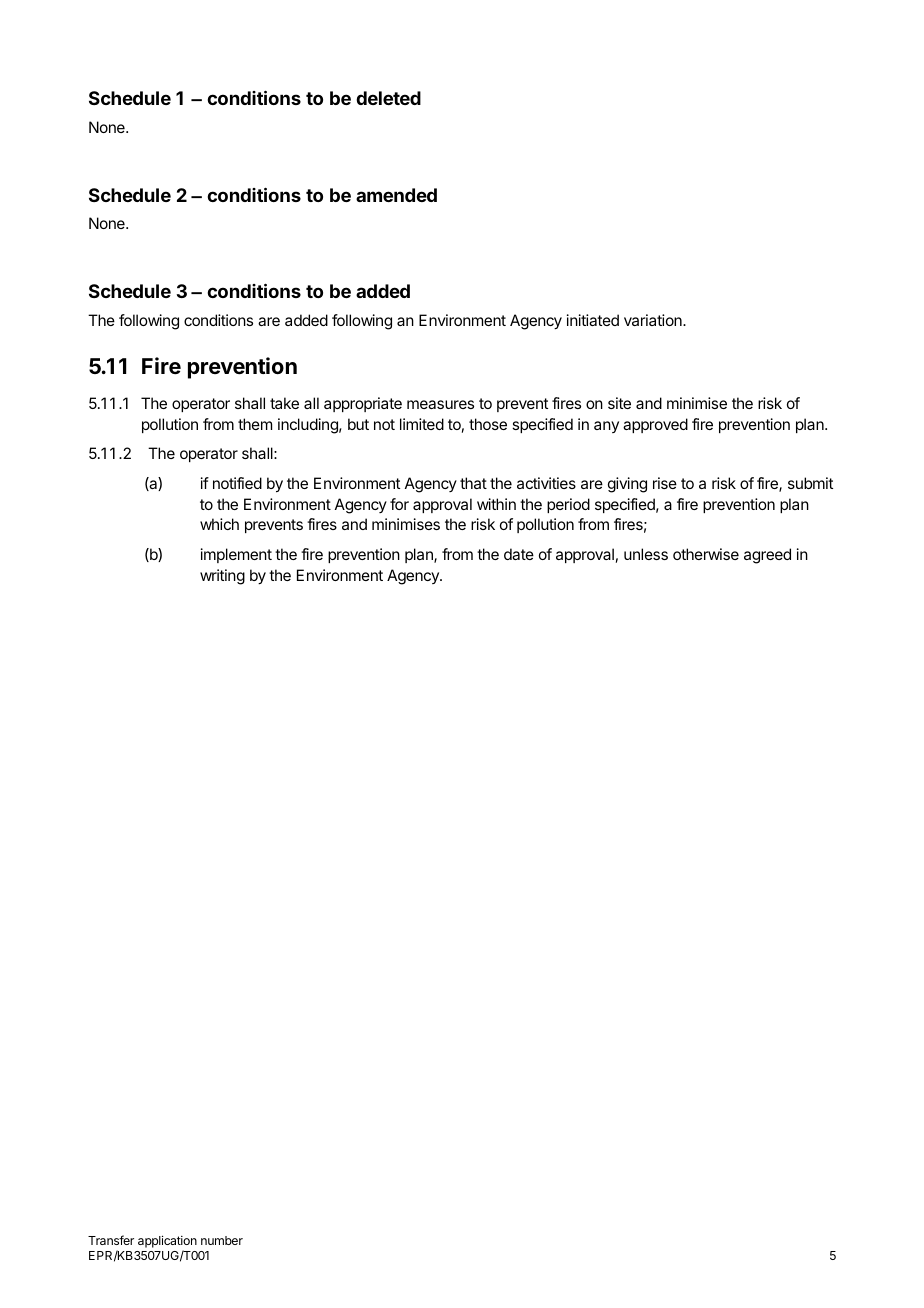 This screenshot has height=1308, width=924. What do you see at coordinates (767, 556) in the screenshot?
I see `agreed` at bounding box center [767, 556].
